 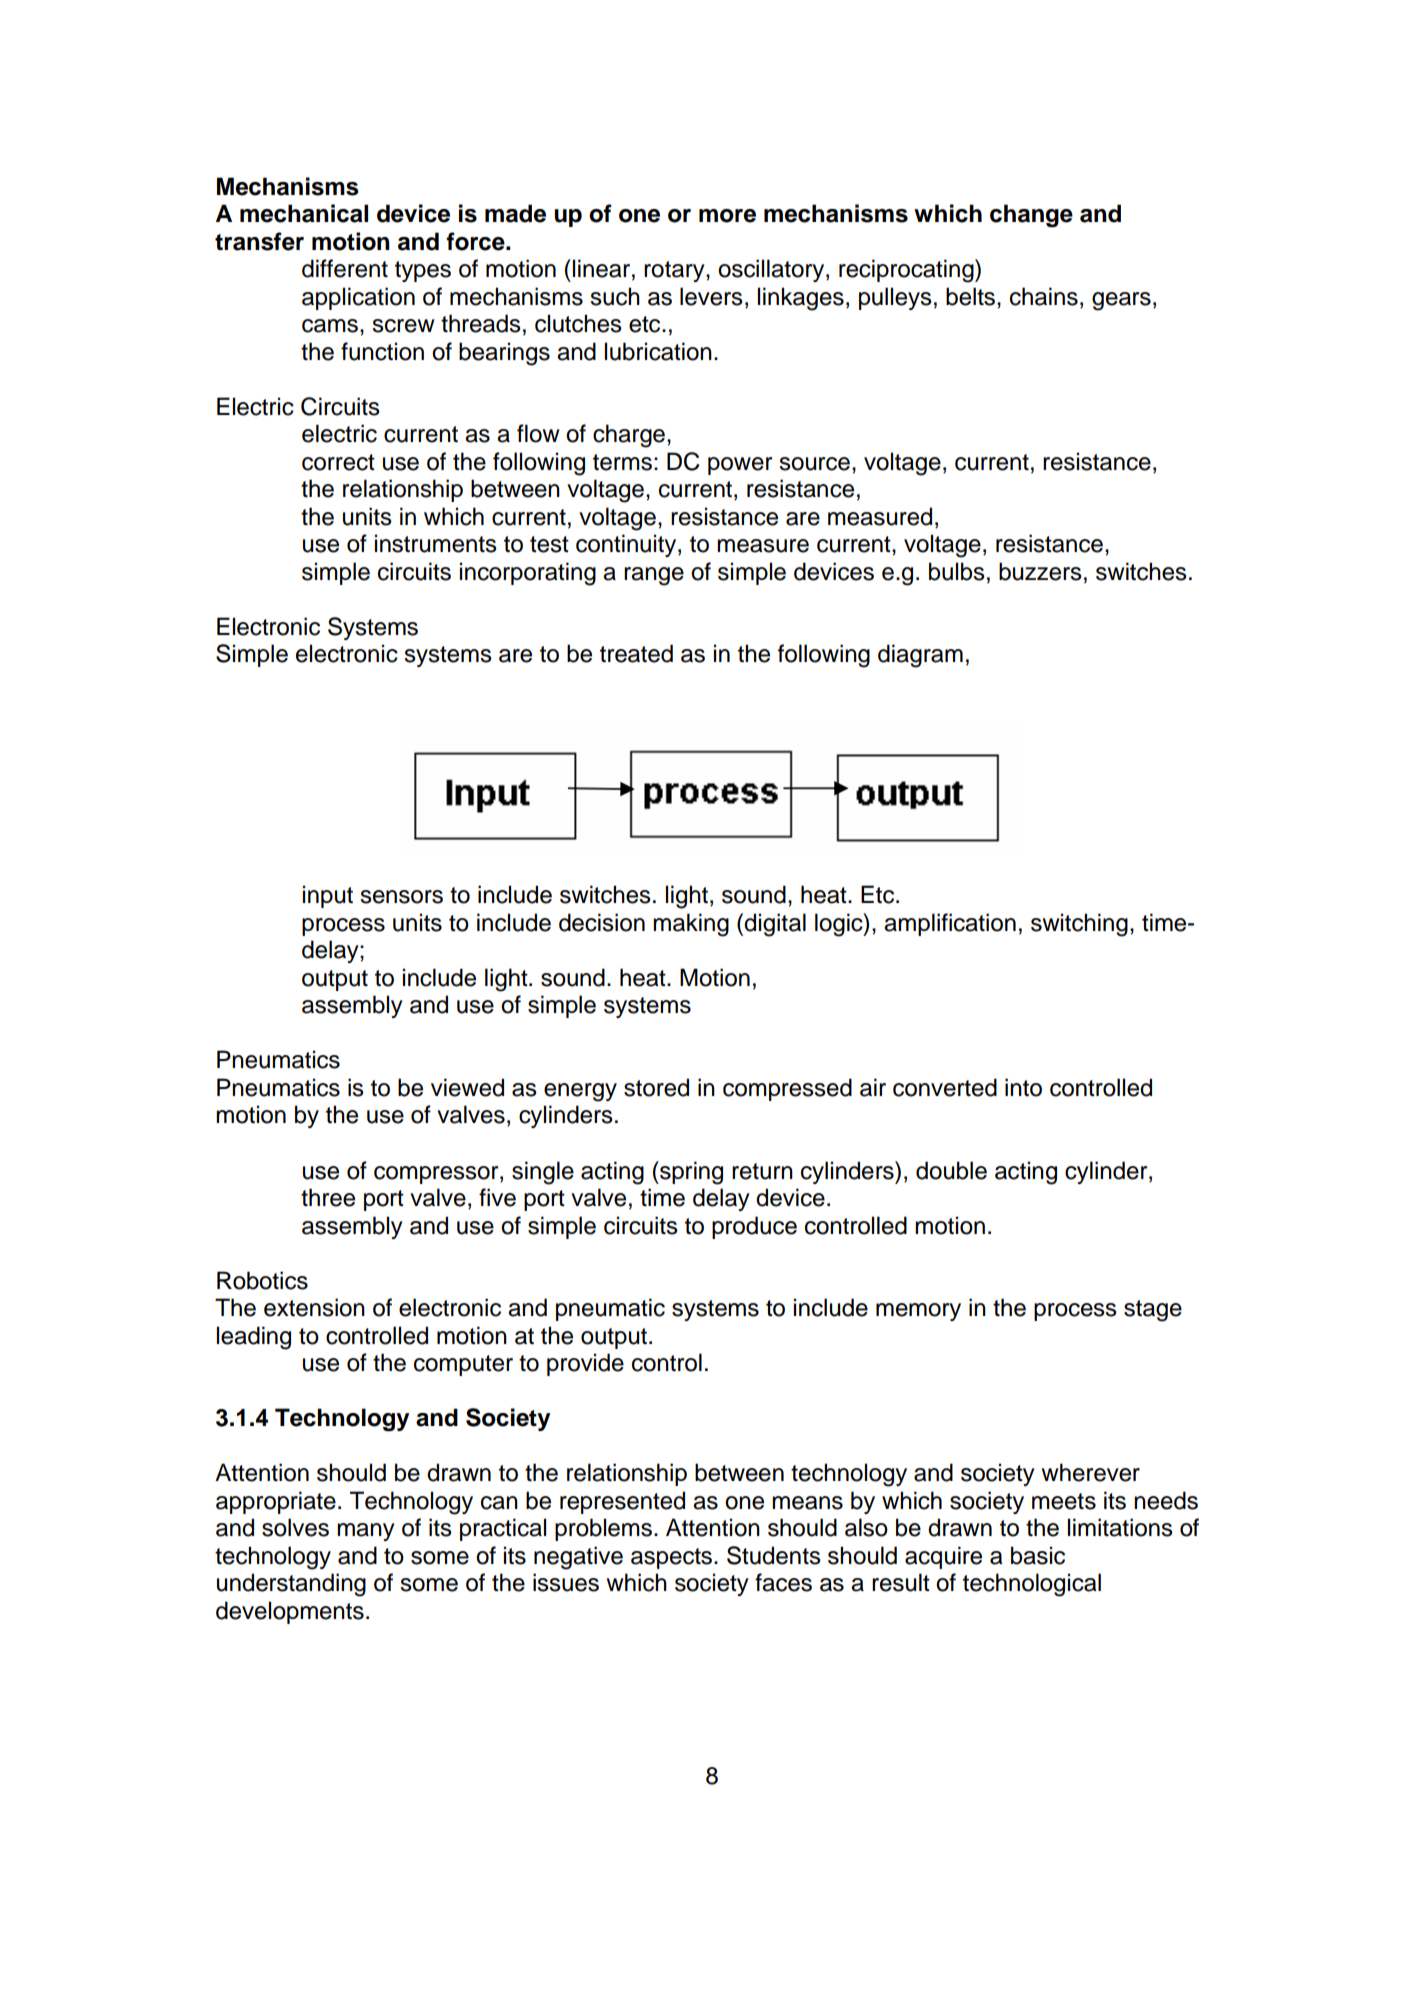 What do you see at coordinates (673, 1558) in the screenshot?
I see `aspects` at bounding box center [673, 1558].
